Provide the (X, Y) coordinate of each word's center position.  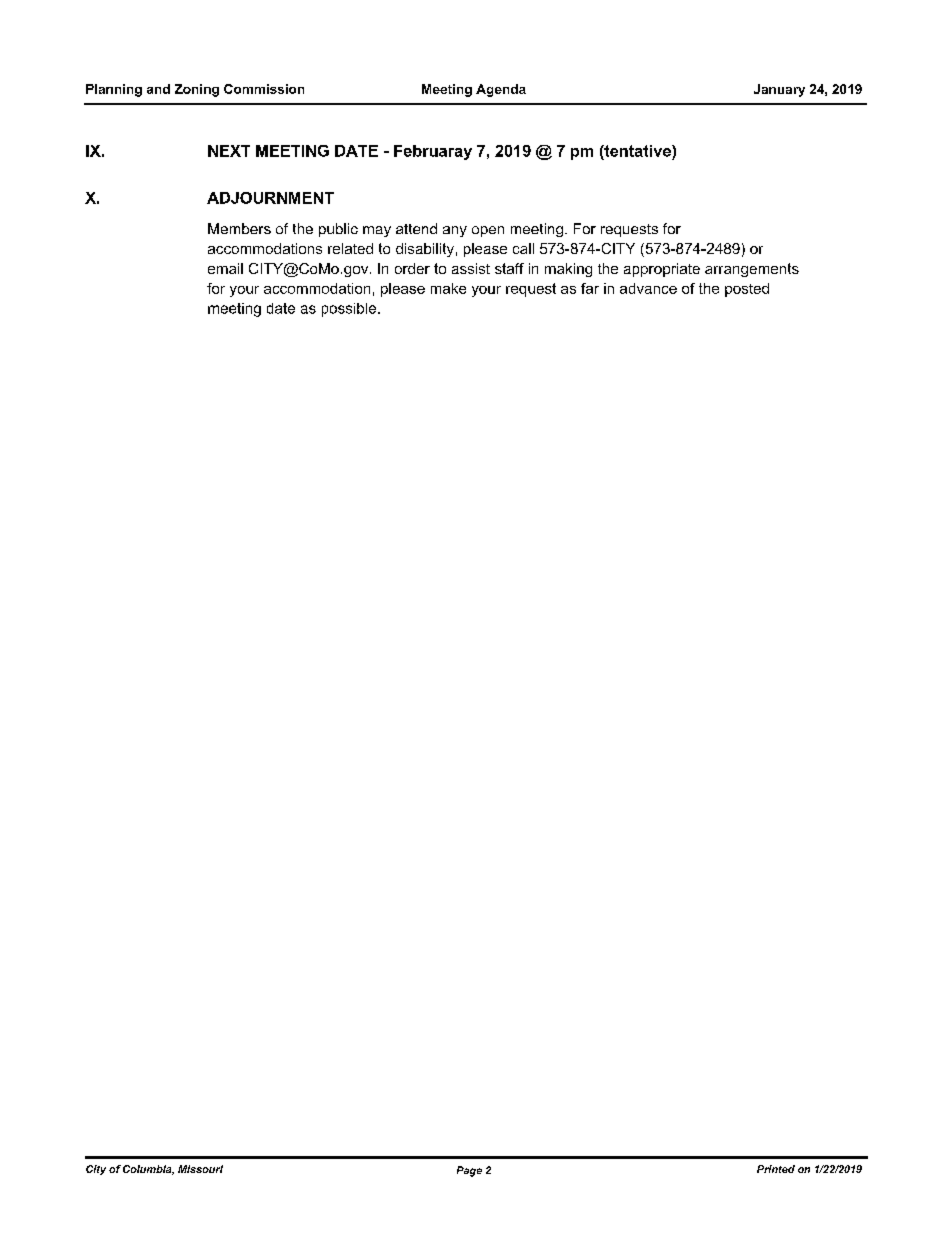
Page (469, 1171)
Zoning (197, 90)
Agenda (501, 90)
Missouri (200, 1169)
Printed (776, 1169)
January (779, 90)
